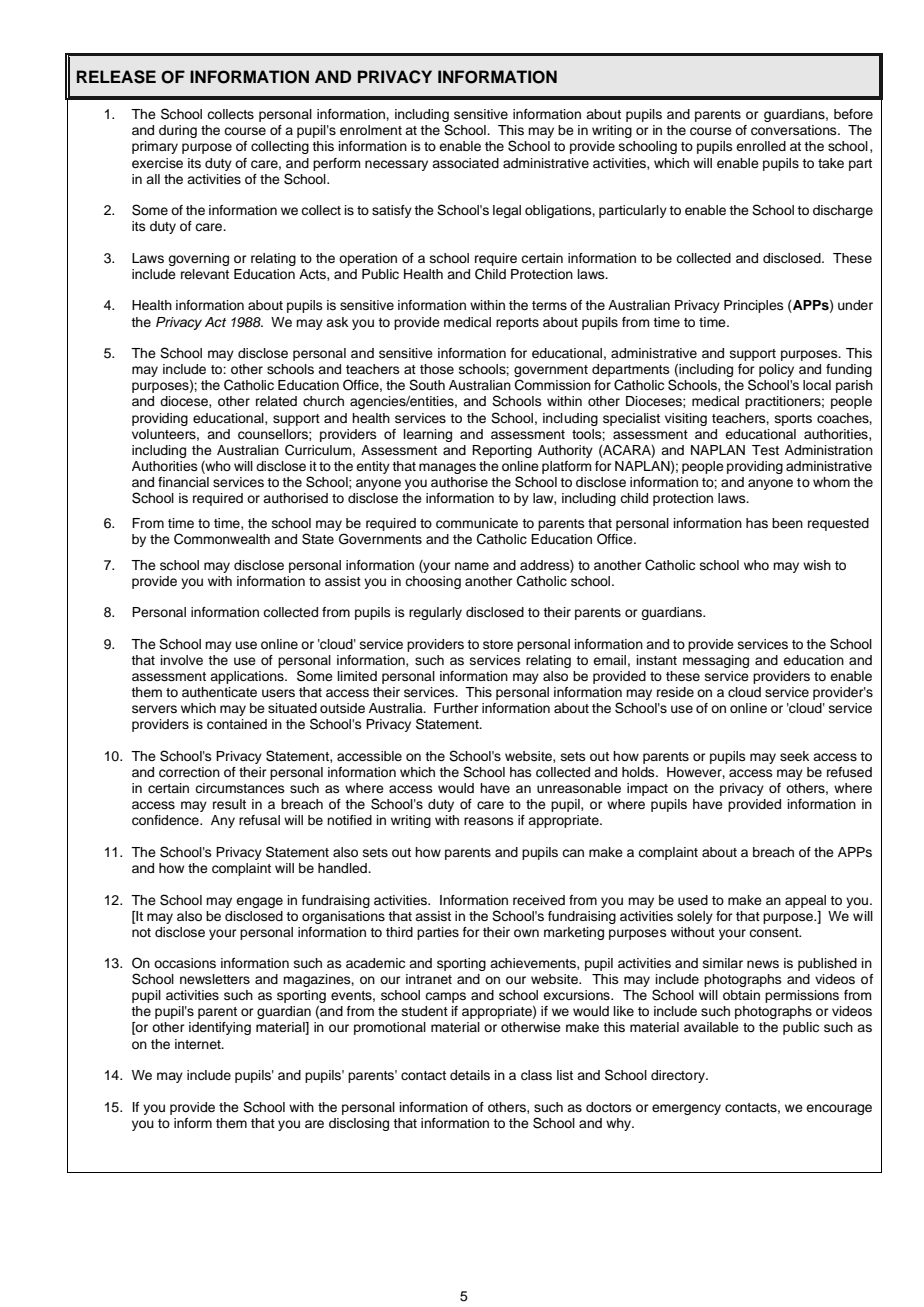 The height and width of the screenshot is (1307, 924). Describe the element at coordinates (817, 565) in the screenshot. I see `wish` at that location.
